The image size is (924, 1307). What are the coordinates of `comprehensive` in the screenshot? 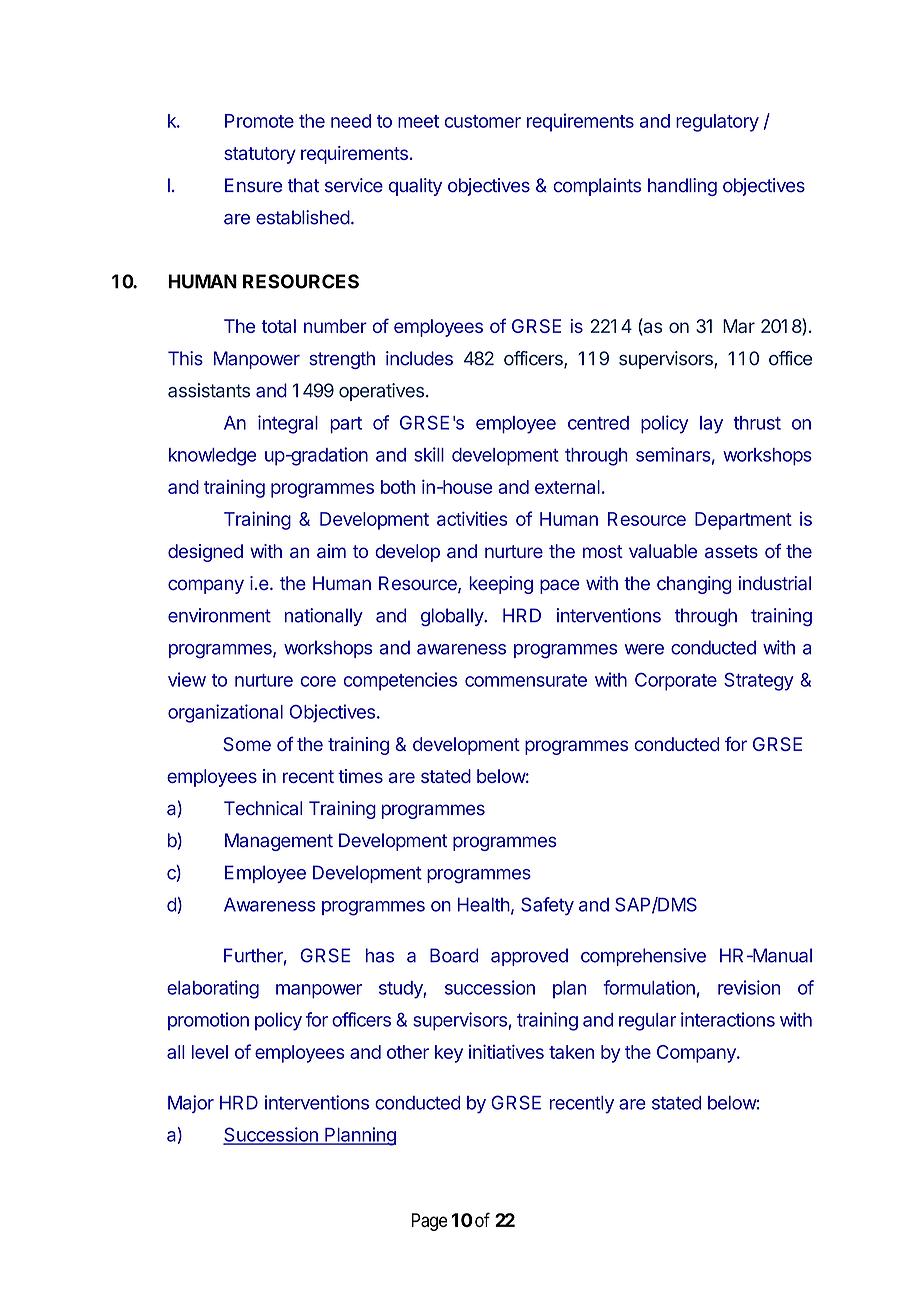 It's located at (643, 957).
